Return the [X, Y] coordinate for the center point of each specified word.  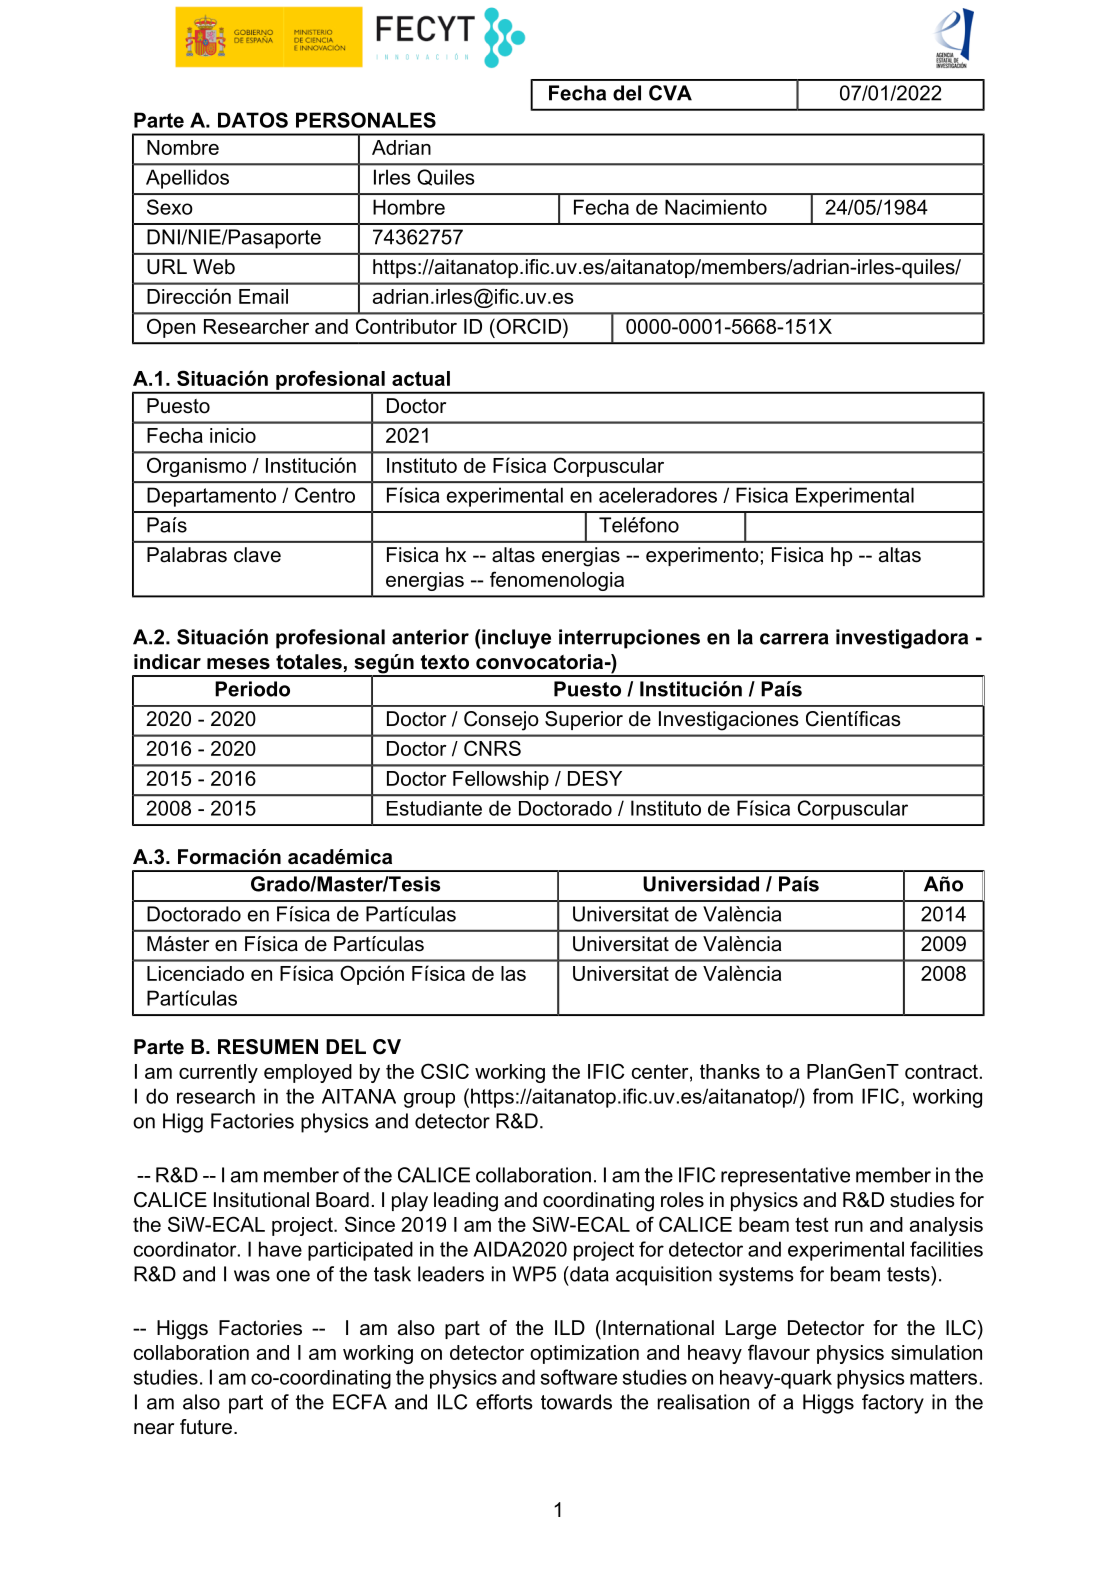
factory [893, 1404]
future [206, 1427]
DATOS [253, 120]
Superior [584, 720]
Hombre [409, 207]
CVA [670, 93]
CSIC [445, 1071]
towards [576, 1402]
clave [257, 555]
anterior [430, 637]
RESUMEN [268, 1047]
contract [941, 1071]
